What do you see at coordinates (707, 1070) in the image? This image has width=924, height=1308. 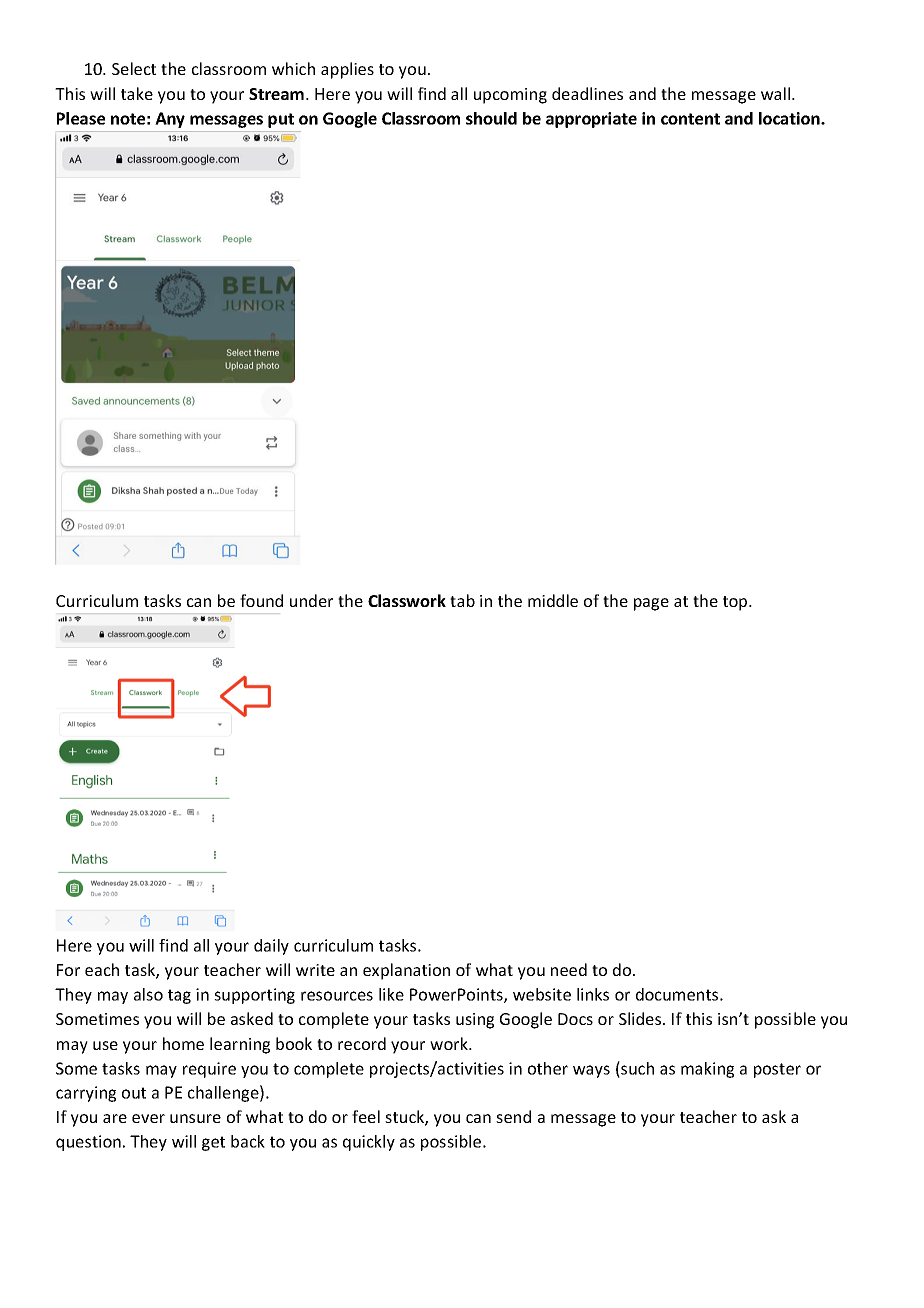 I see `making` at bounding box center [707, 1070].
